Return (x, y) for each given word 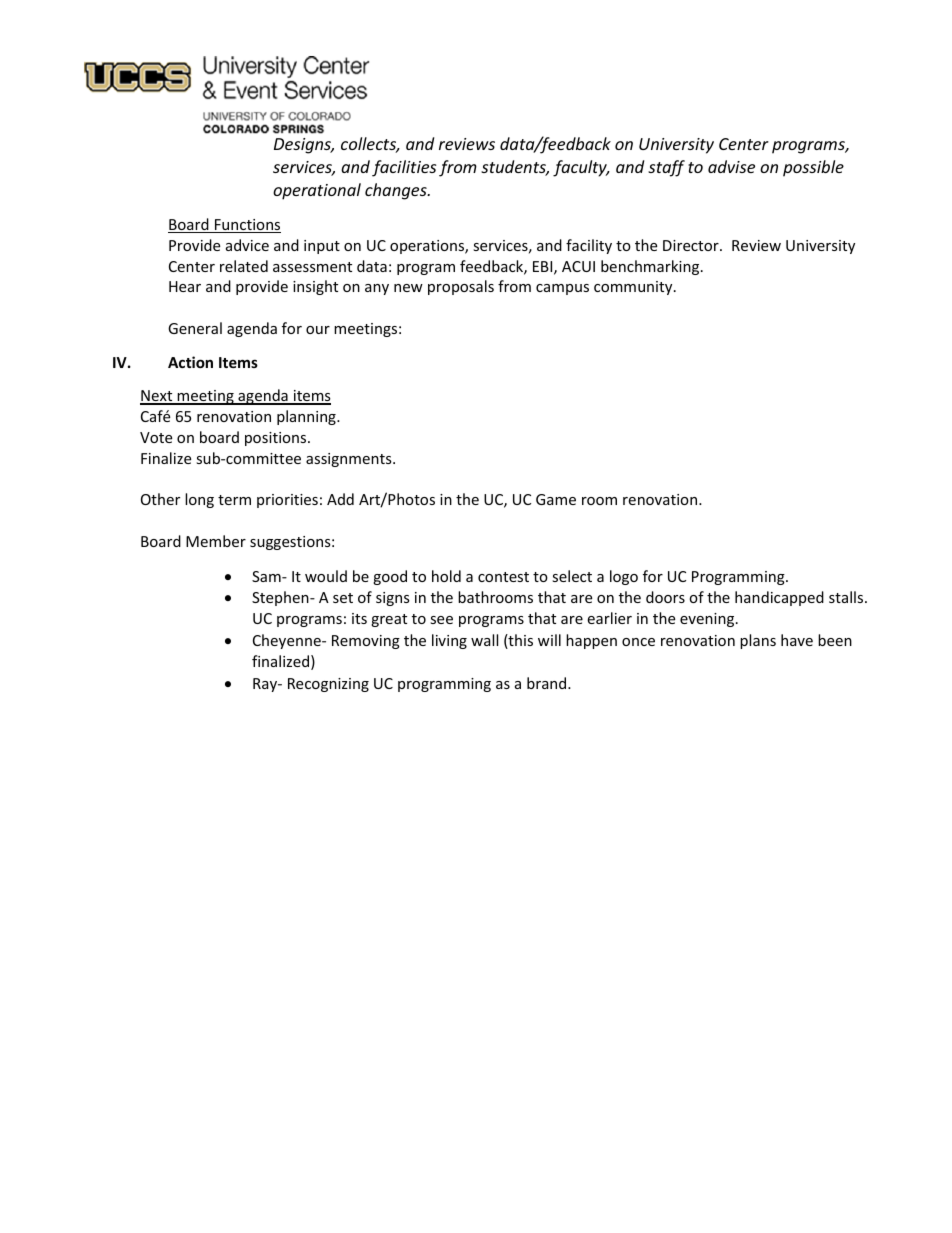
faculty (581, 168)
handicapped (779, 598)
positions (277, 439)
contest (503, 577)
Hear (185, 286)
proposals (461, 287)
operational (317, 191)
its (359, 618)
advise (731, 166)
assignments (350, 460)
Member (216, 541)
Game (556, 499)
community (634, 288)
